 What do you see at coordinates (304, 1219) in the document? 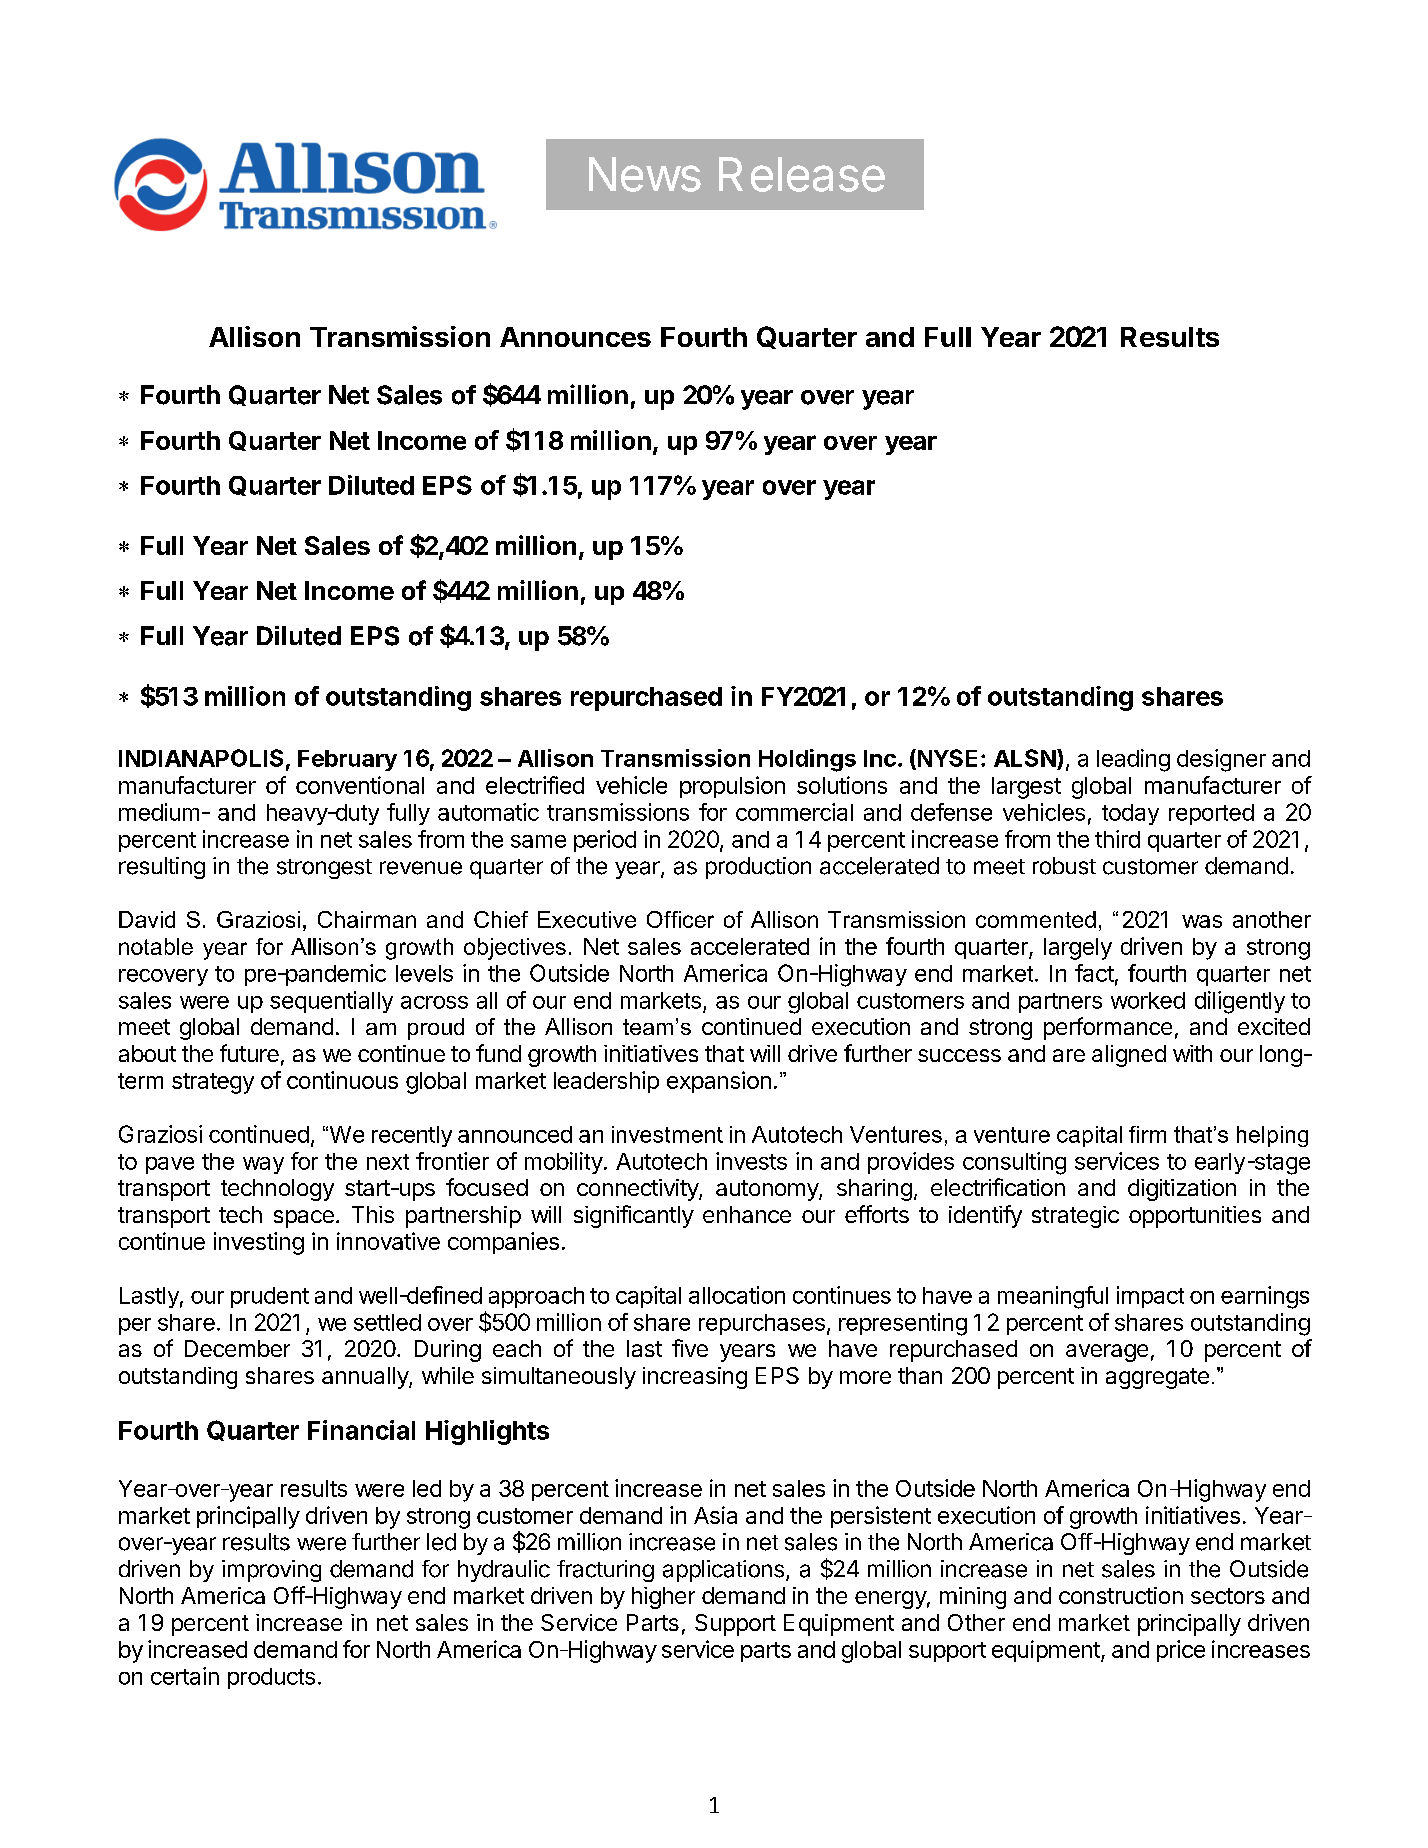
I see `space` at bounding box center [304, 1219].
